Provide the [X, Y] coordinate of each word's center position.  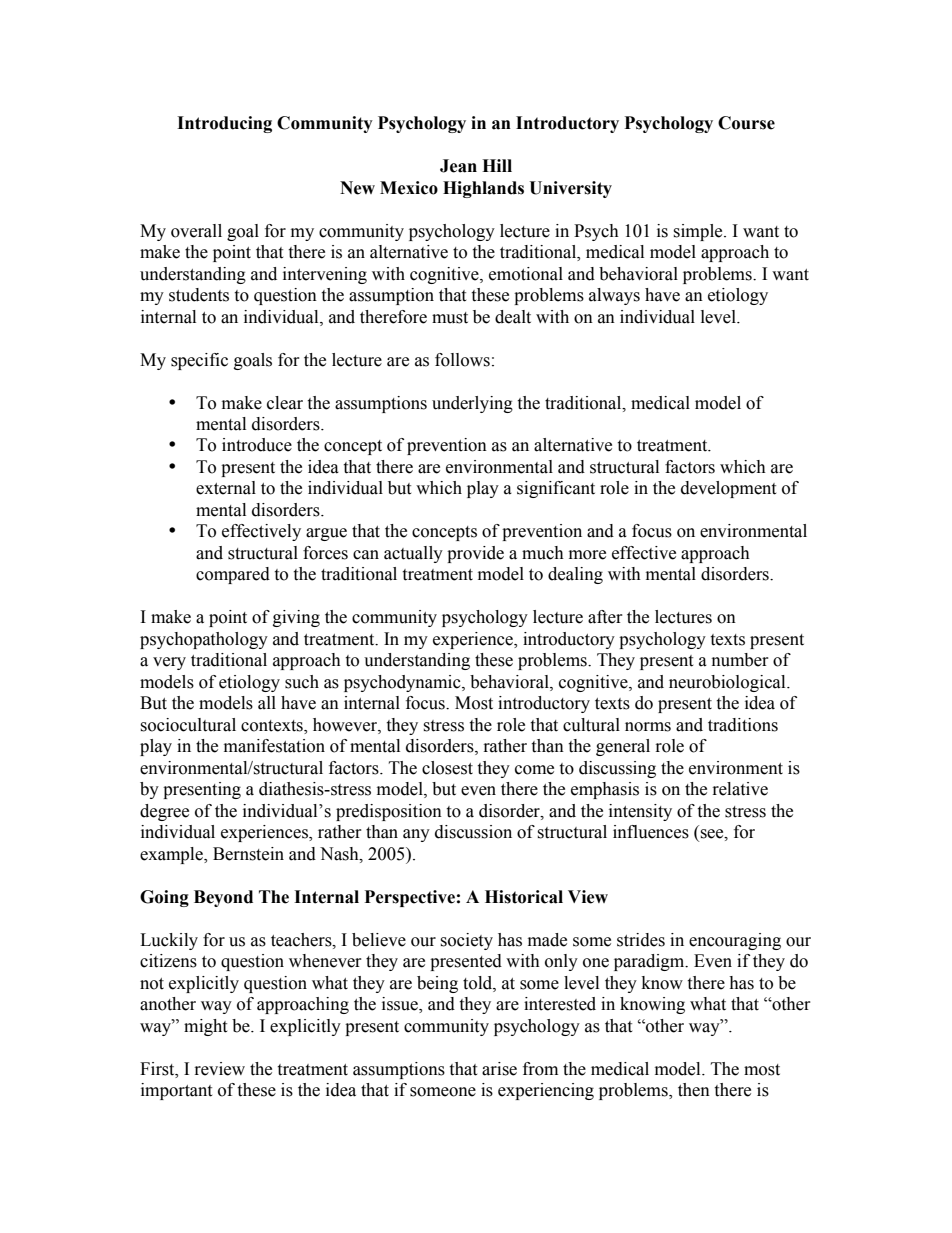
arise [499, 1069]
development [728, 489]
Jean [458, 166]
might [205, 1027]
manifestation [274, 746]
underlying [472, 404]
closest [447, 768]
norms [648, 727]
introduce [257, 445]
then [694, 1090]
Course [746, 123]
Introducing [224, 124]
